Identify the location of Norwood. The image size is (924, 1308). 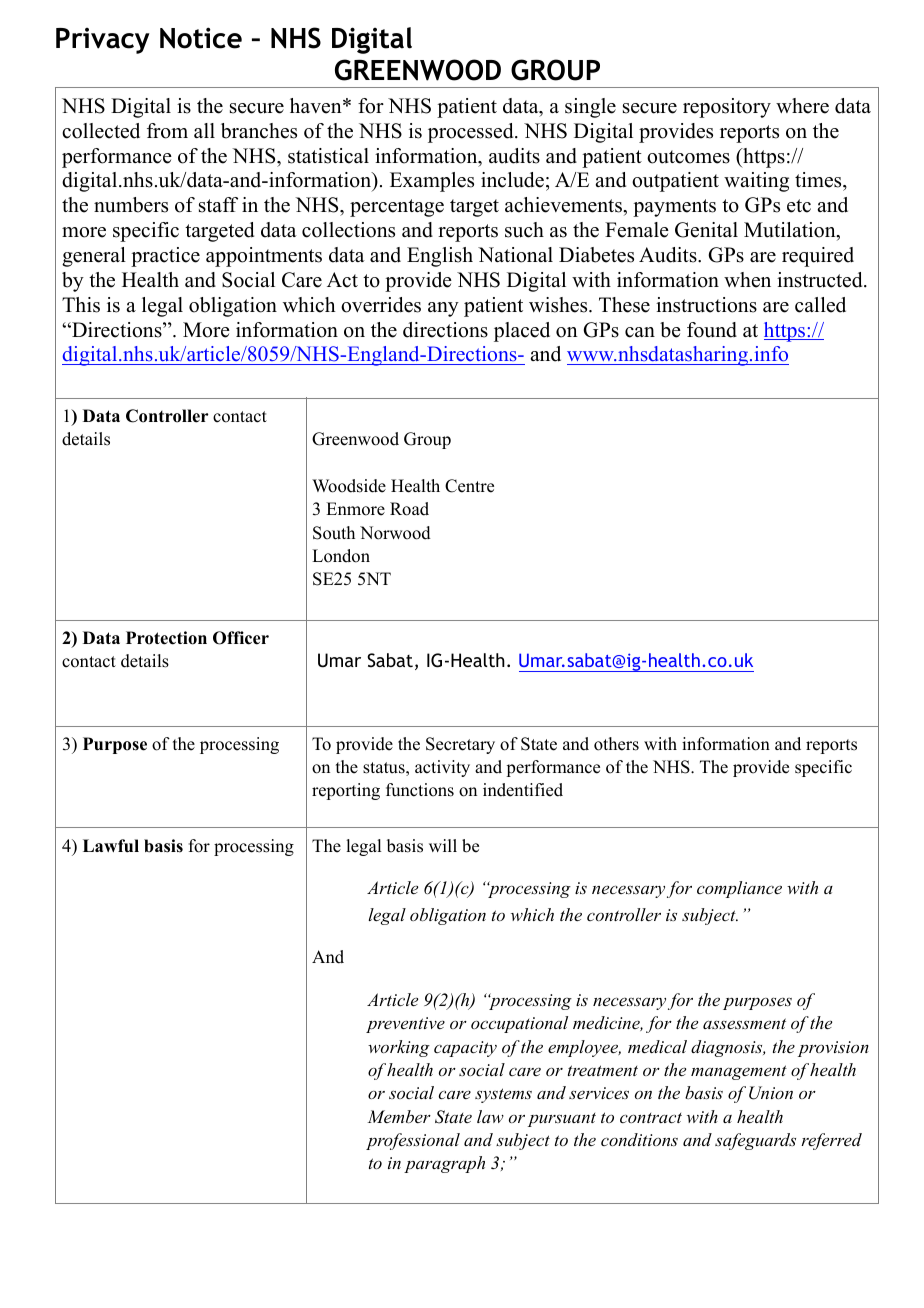
(395, 533).
